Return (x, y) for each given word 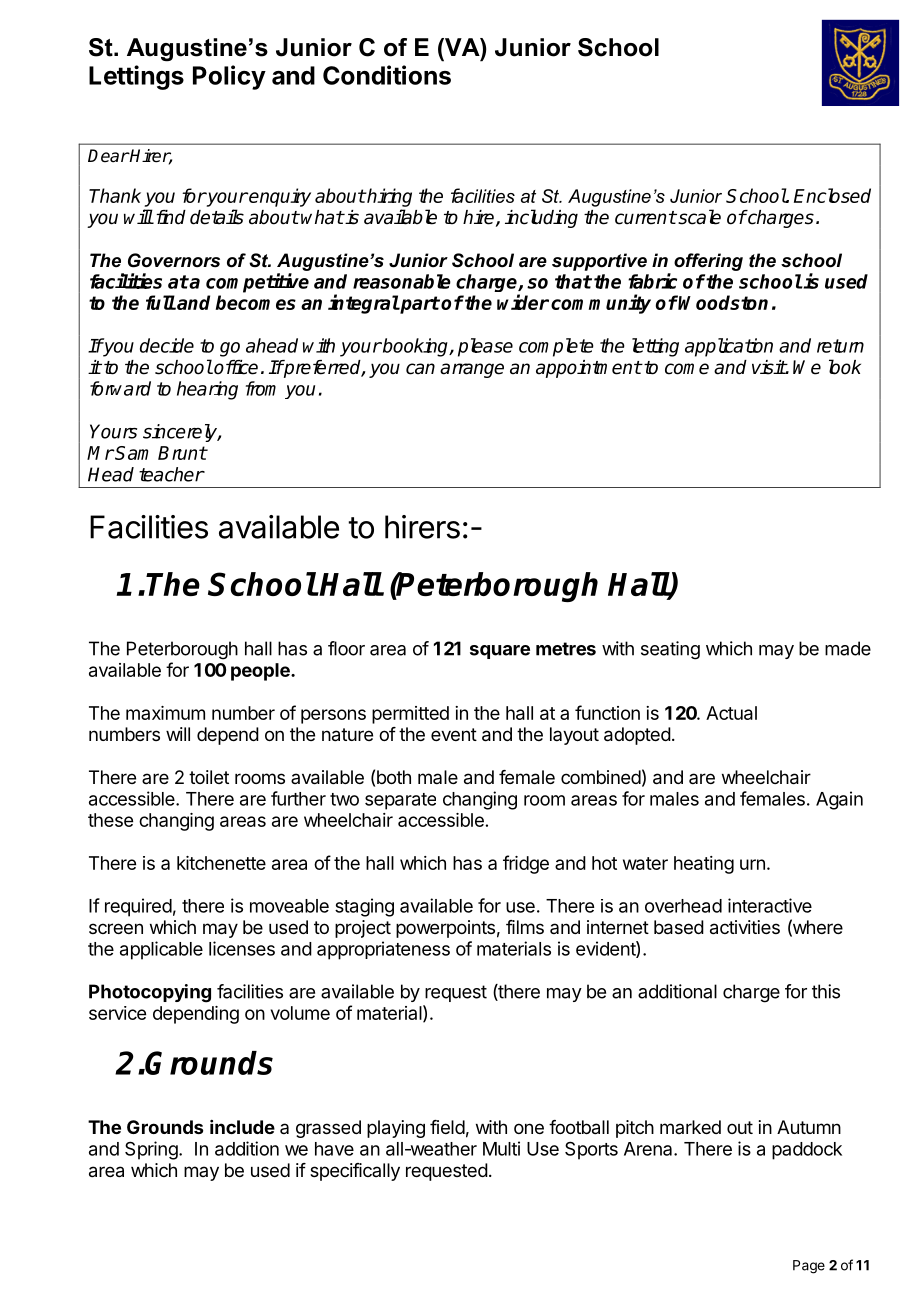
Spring (151, 1150)
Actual (731, 713)
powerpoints (445, 929)
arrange (472, 370)
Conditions (387, 75)
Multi (501, 1148)
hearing (207, 390)
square (500, 652)
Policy (229, 77)
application (729, 347)
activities (745, 927)
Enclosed (832, 195)
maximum (165, 713)
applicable (161, 950)
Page (809, 1267)
